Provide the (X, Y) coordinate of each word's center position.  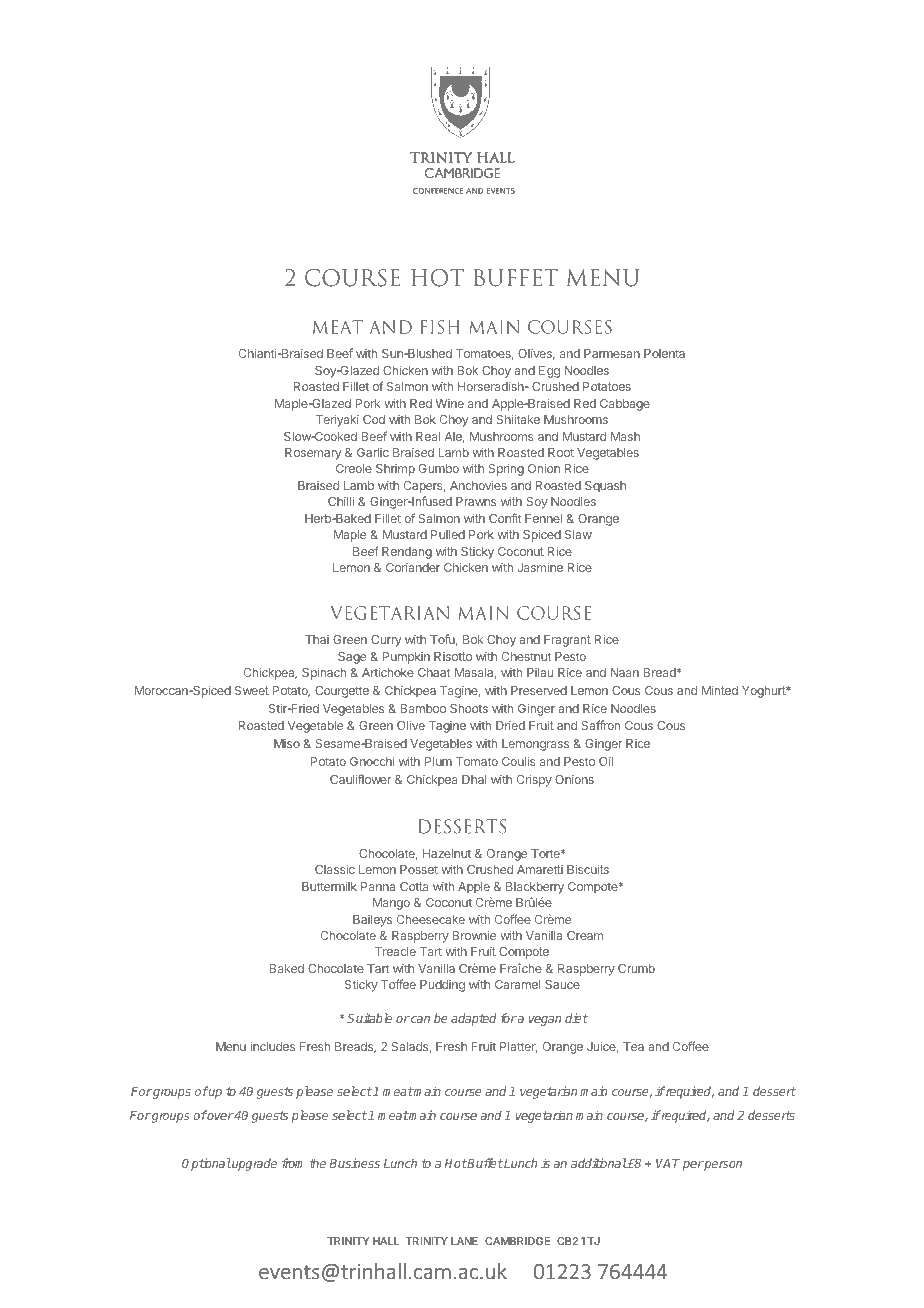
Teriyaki (337, 420)
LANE (465, 1241)
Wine (450, 403)
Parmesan (612, 353)
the (318, 1163)
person (722, 1166)
